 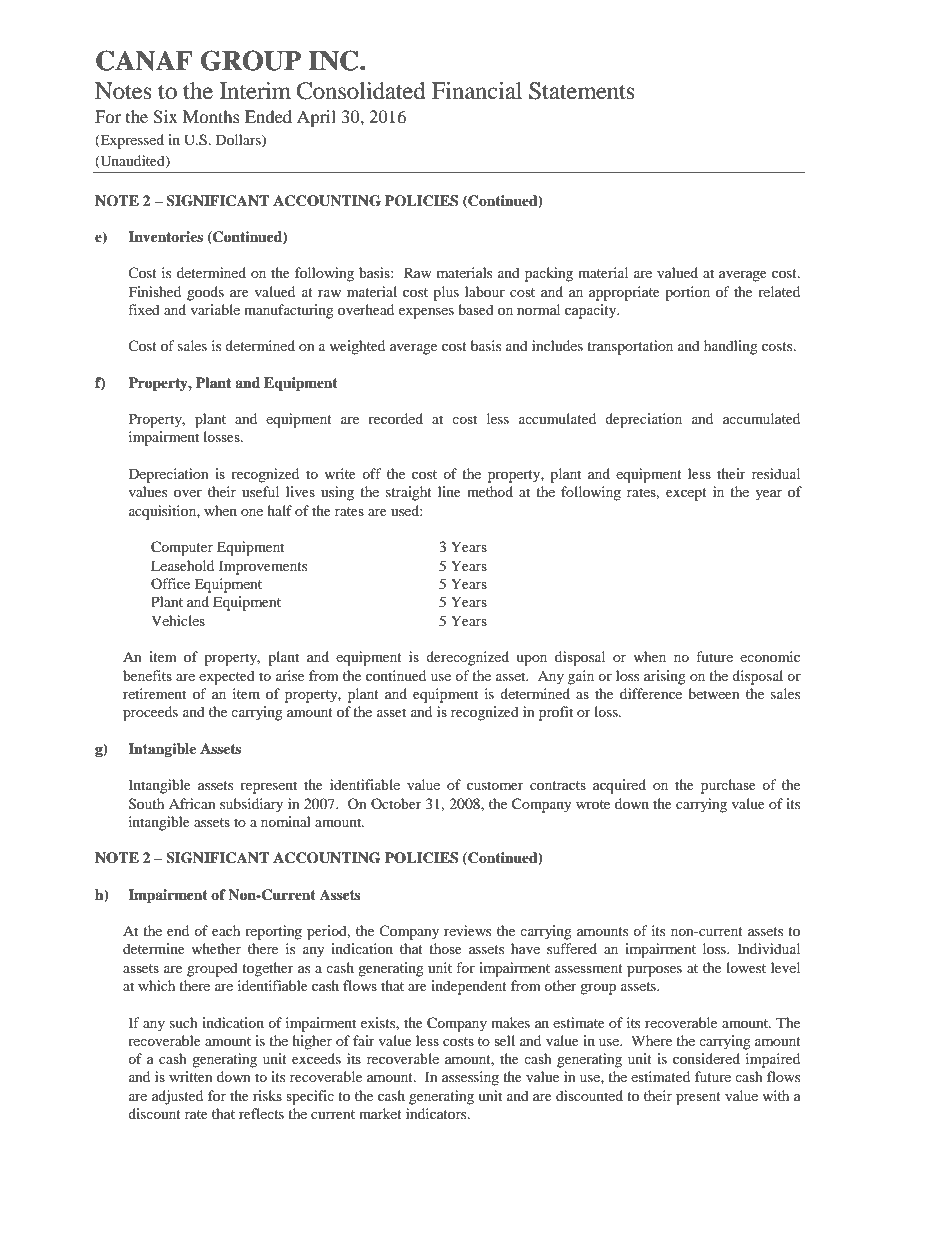 I want to click on assessing, so click(x=470, y=1078).
